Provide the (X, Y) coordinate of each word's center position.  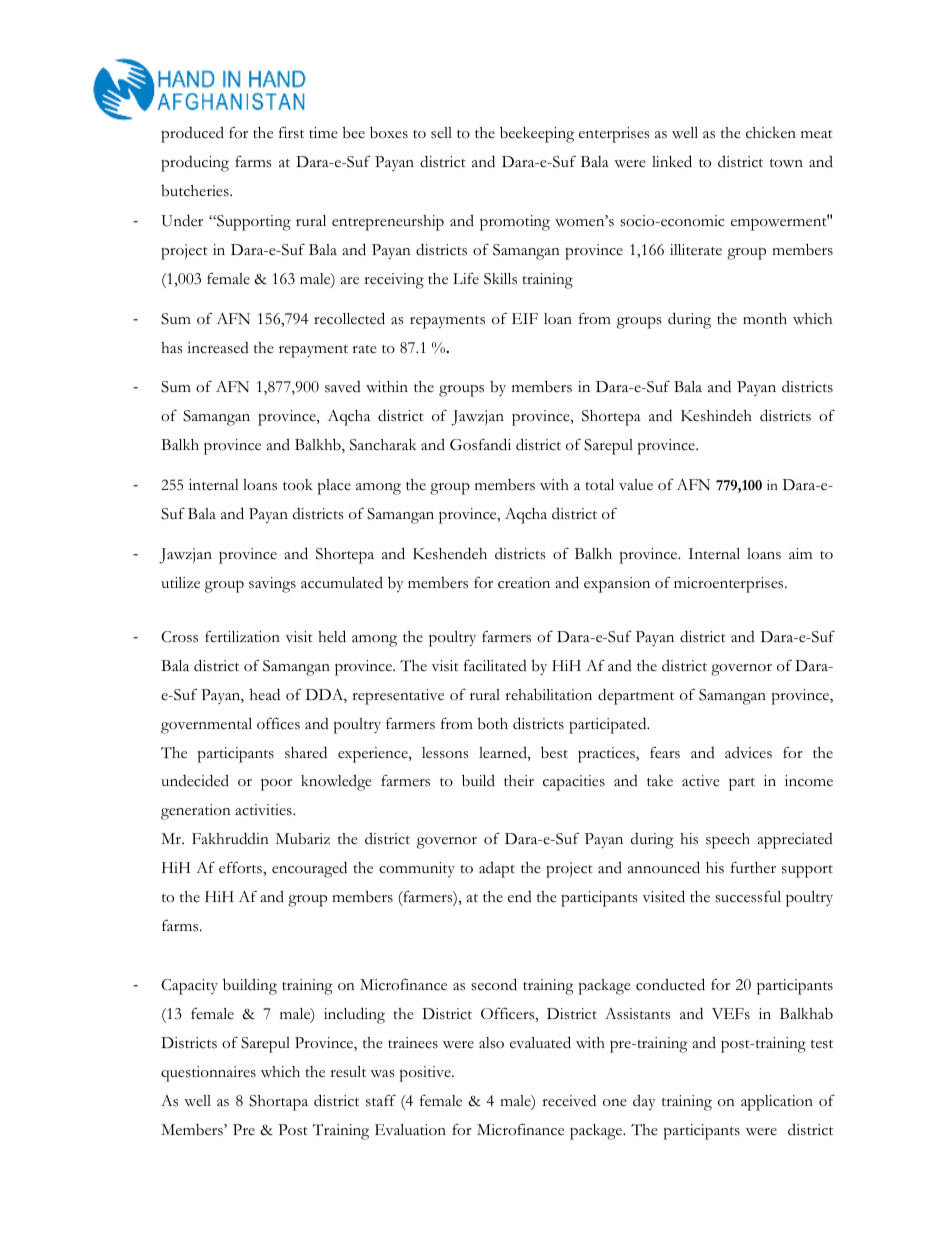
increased (218, 348)
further (753, 867)
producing (195, 164)
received (569, 1100)
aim (800, 553)
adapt (497, 869)
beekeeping (537, 134)
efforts (241, 867)
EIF (525, 318)
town (786, 163)
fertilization (242, 636)
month (765, 319)
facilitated (495, 665)
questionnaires (208, 1074)
